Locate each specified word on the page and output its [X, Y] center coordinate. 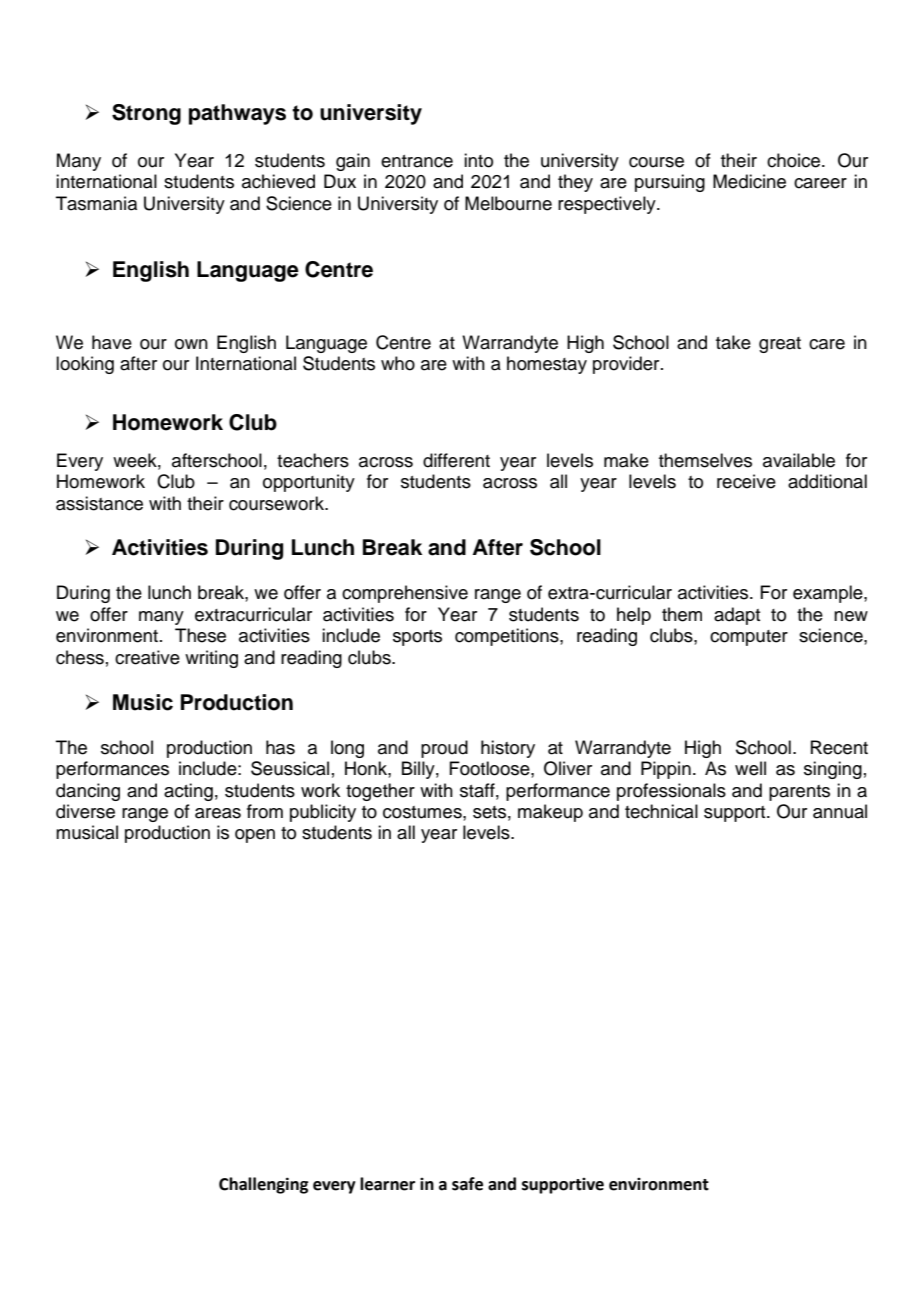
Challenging [263, 1185]
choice [795, 160]
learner [387, 1184]
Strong [146, 114]
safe [467, 1184]
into [478, 160]
